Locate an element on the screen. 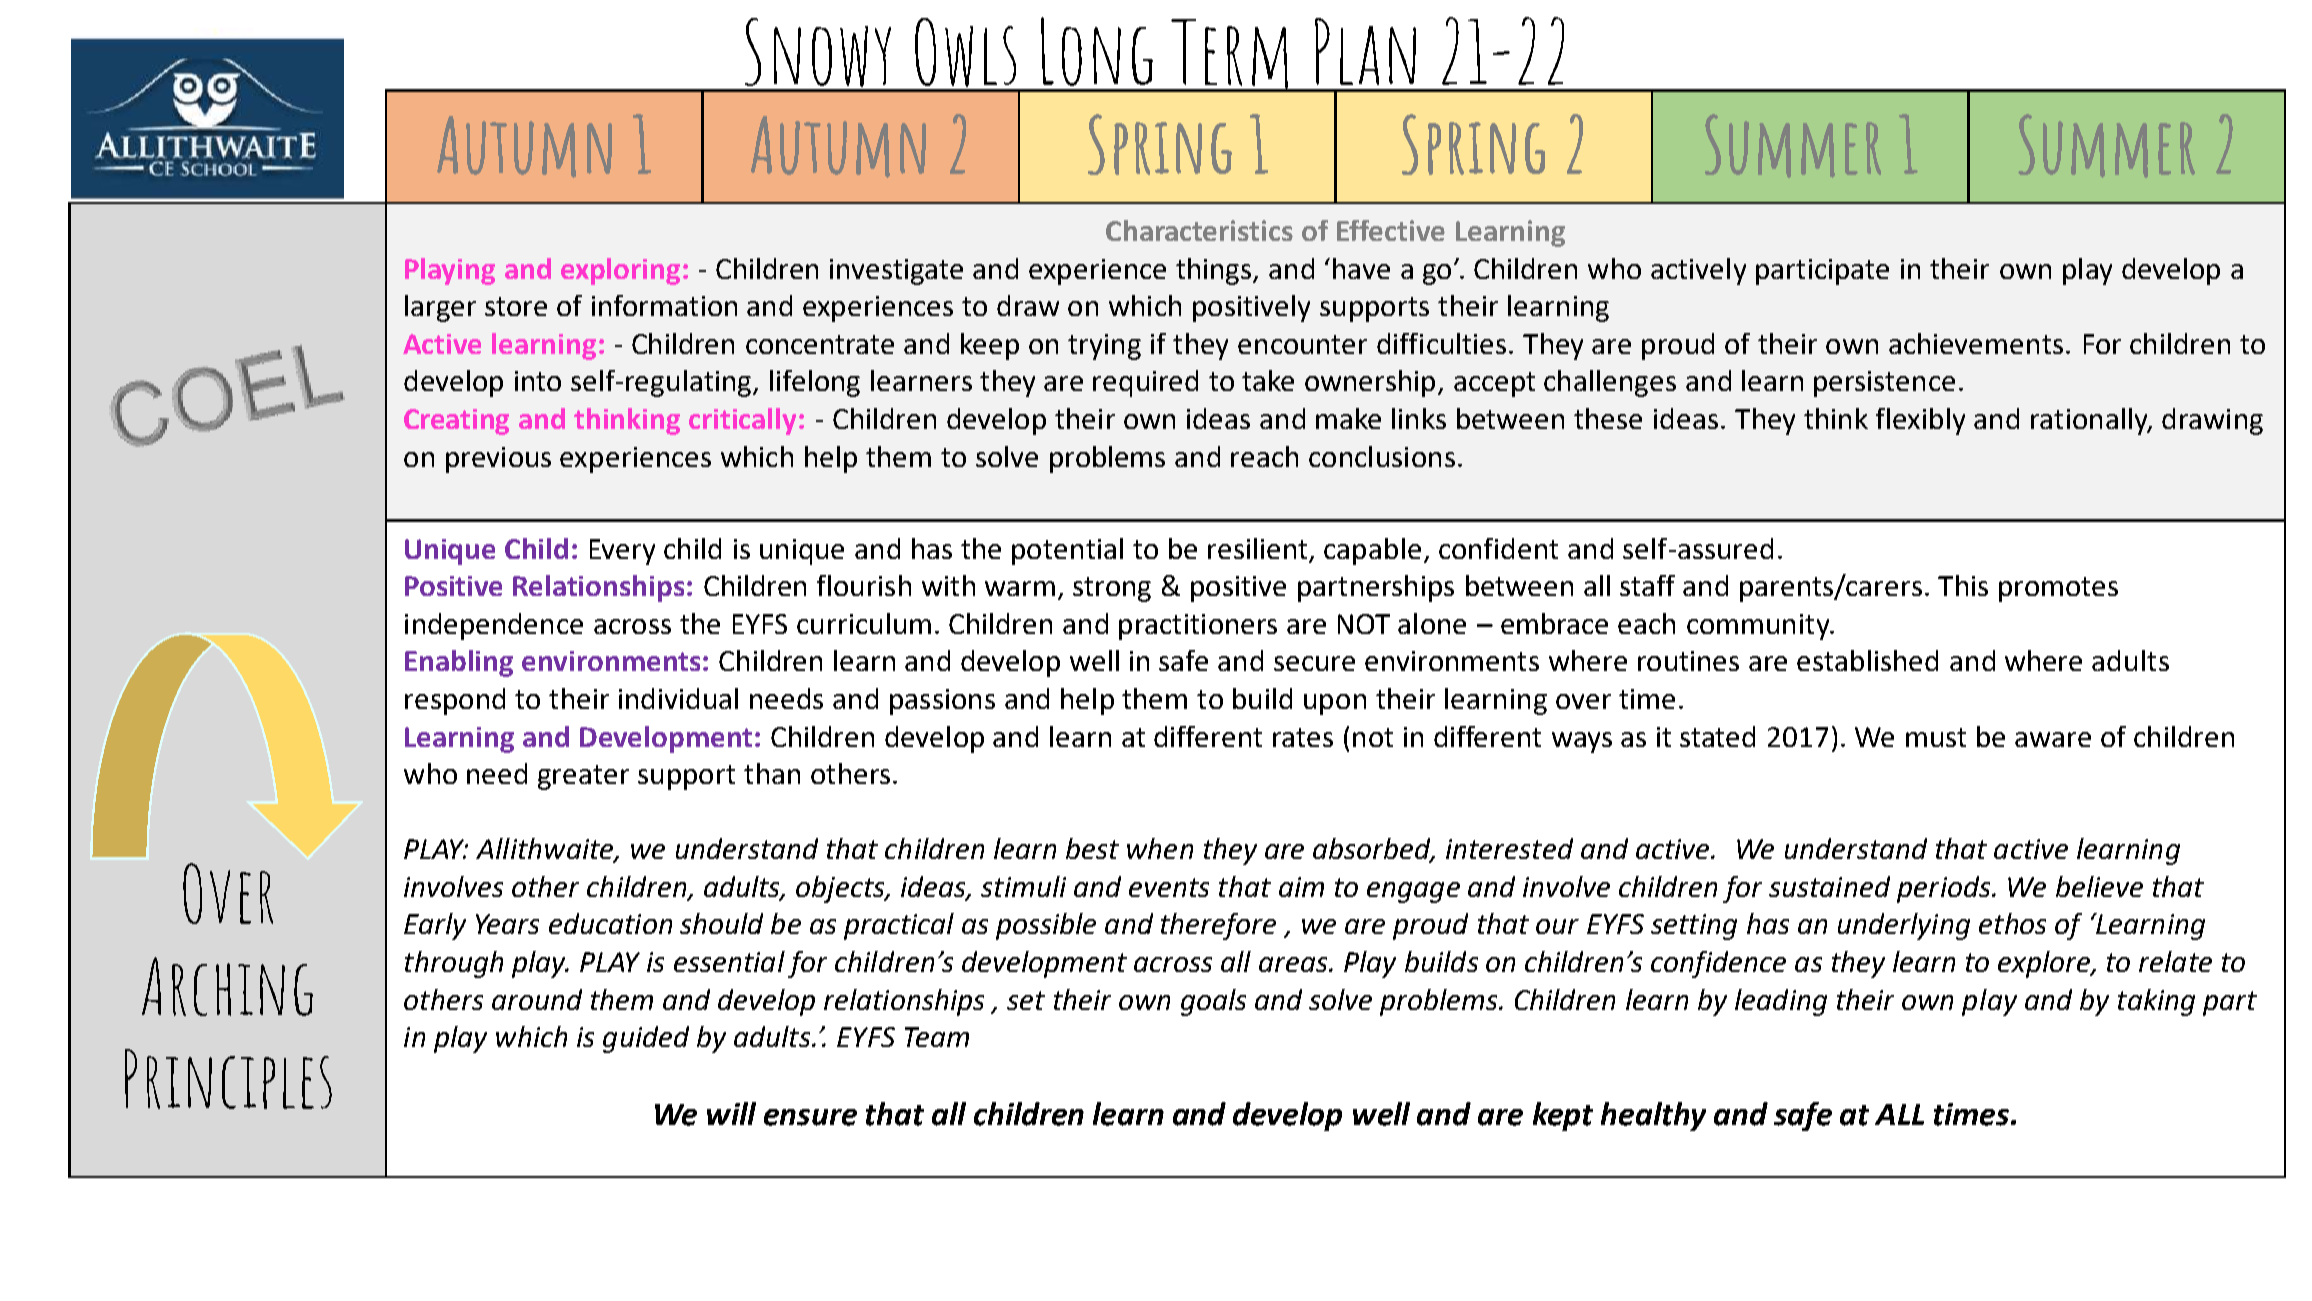  Term is located at coordinates (1230, 55).
